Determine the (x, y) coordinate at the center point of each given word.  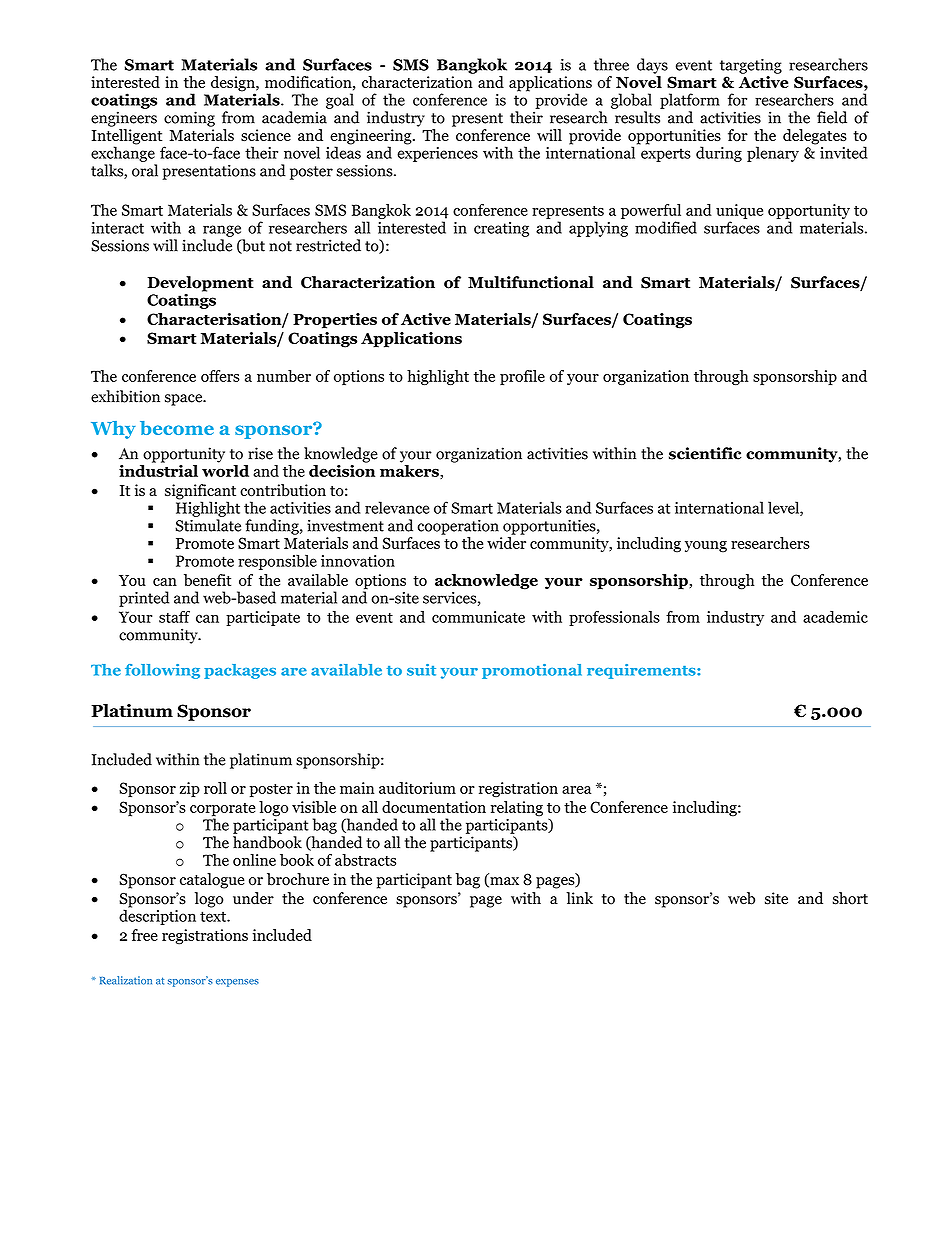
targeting (751, 66)
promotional (532, 671)
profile (522, 377)
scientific (705, 453)
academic (835, 617)
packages (240, 671)
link (579, 898)
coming (189, 119)
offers (220, 376)
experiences (437, 154)
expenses (237, 983)
